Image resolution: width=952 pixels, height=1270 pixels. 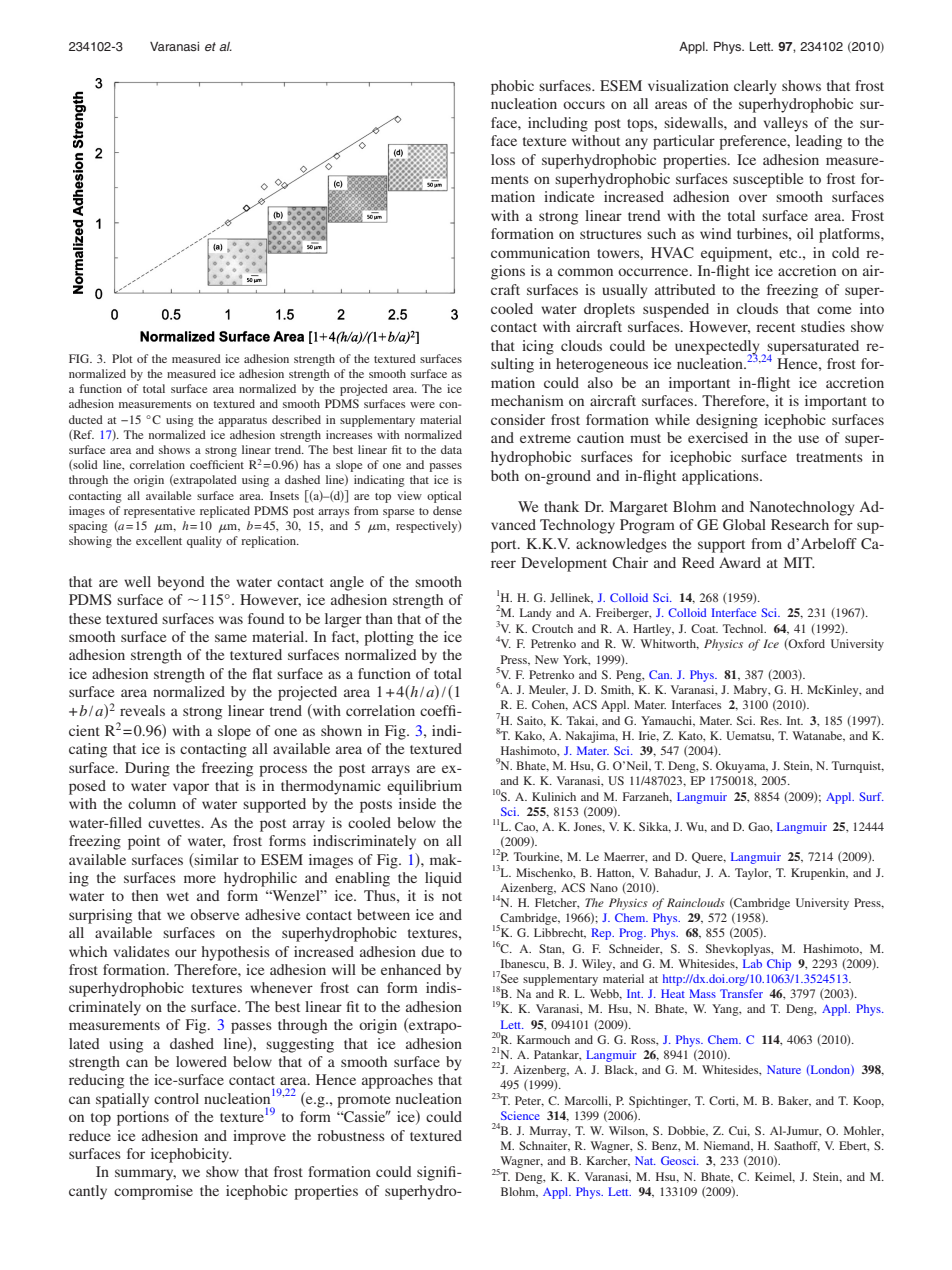 What do you see at coordinates (786, 124) in the page?
I see `valleys` at bounding box center [786, 124].
